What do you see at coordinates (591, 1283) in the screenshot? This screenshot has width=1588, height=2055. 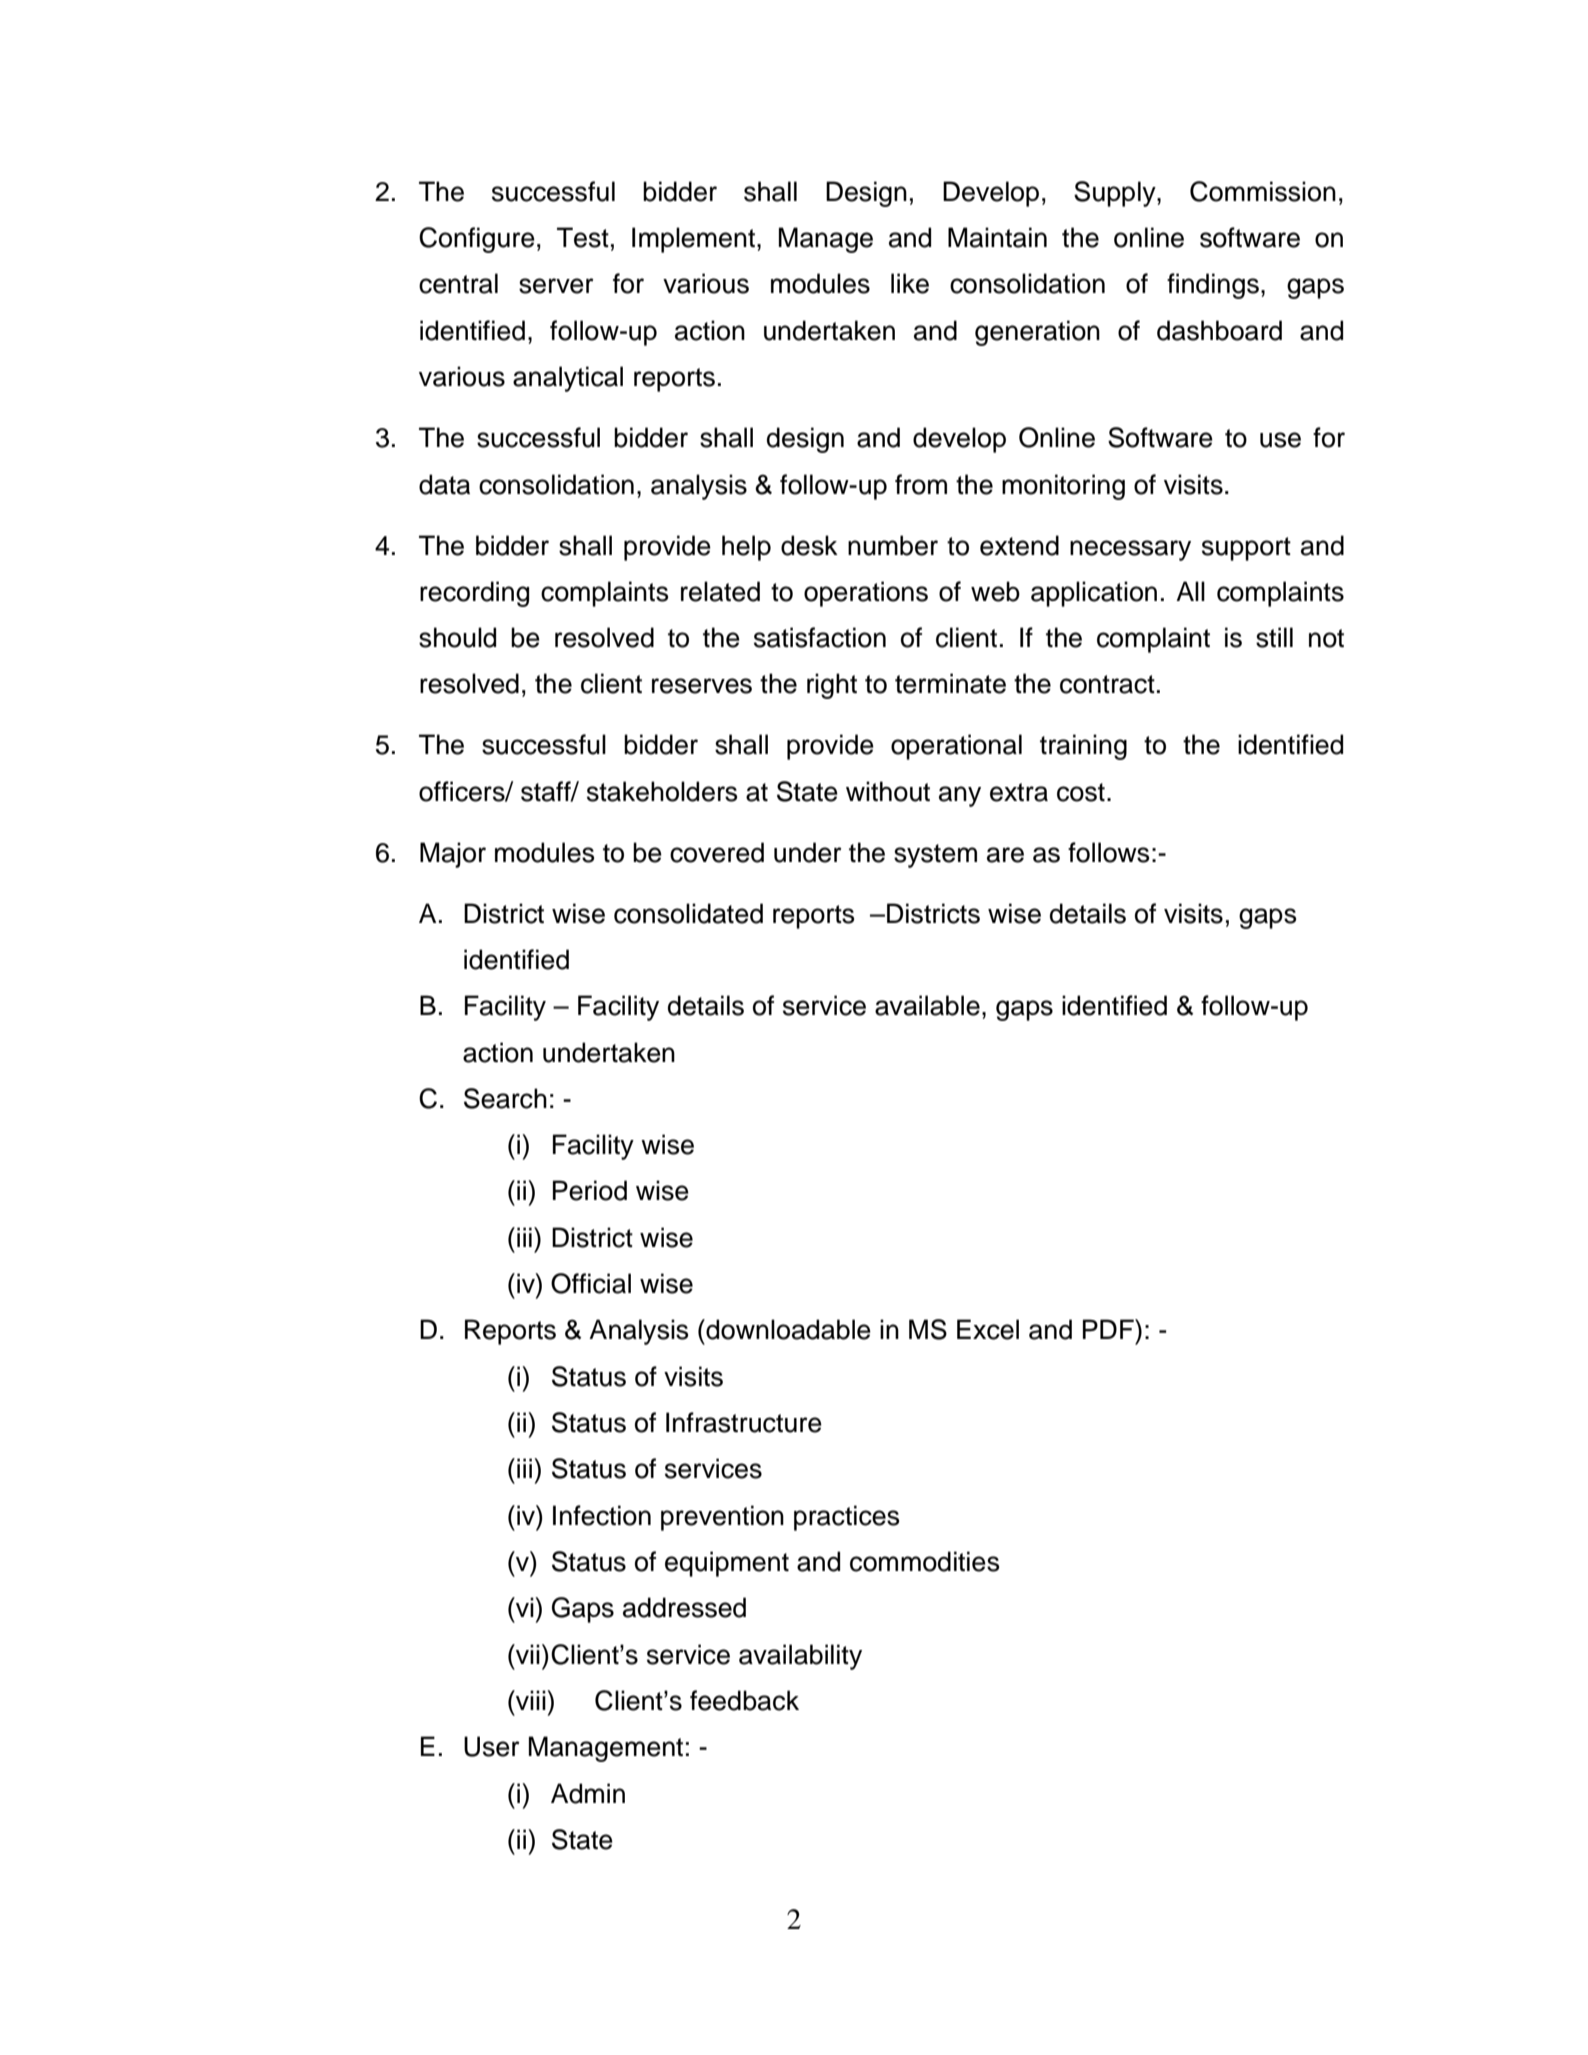 I see `Official` at bounding box center [591, 1283].
